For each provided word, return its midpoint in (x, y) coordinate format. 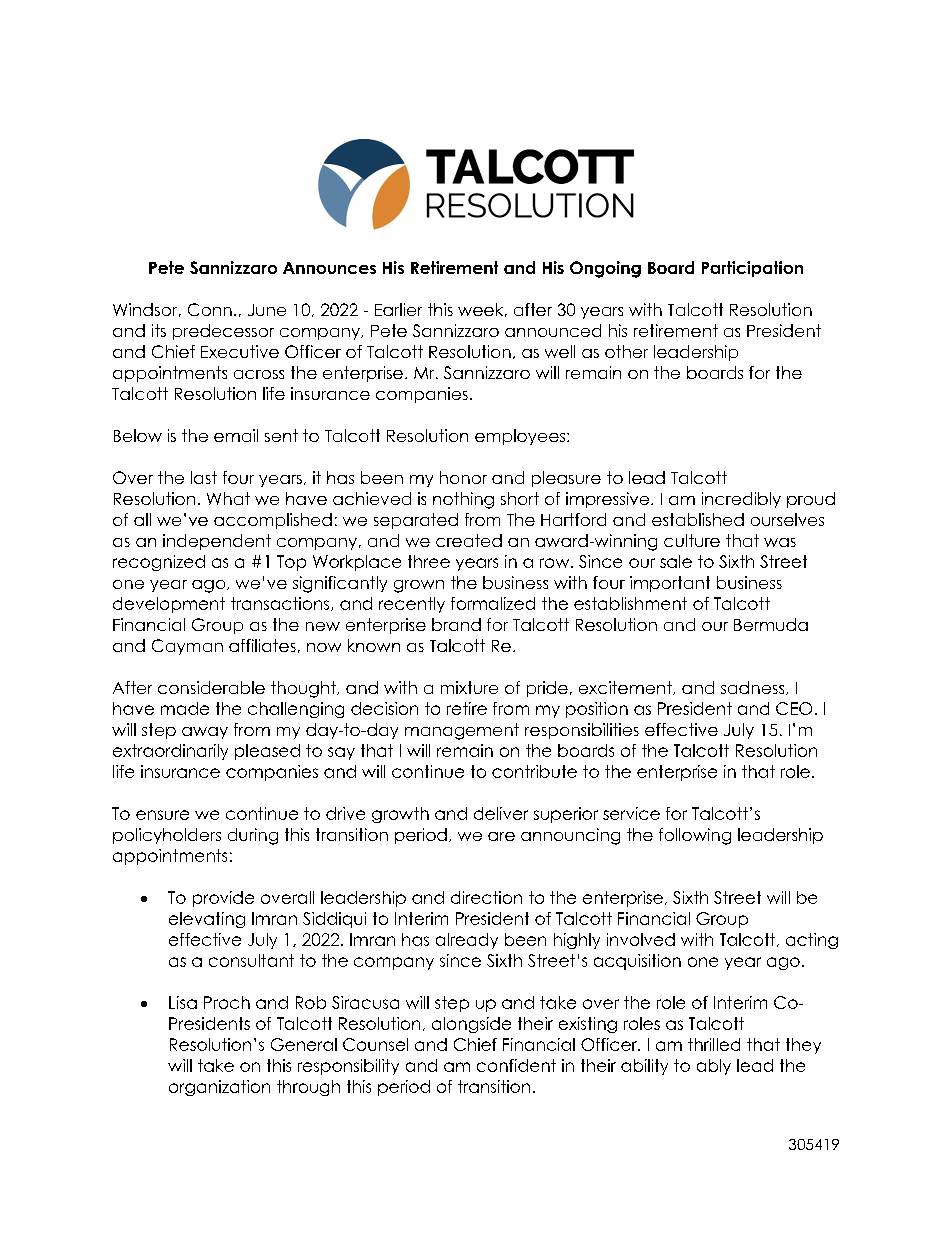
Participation (752, 269)
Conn (210, 309)
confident (516, 1065)
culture (692, 540)
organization (219, 1088)
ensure (162, 815)
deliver (501, 813)
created (469, 540)
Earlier (398, 309)
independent (217, 542)
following (695, 836)
